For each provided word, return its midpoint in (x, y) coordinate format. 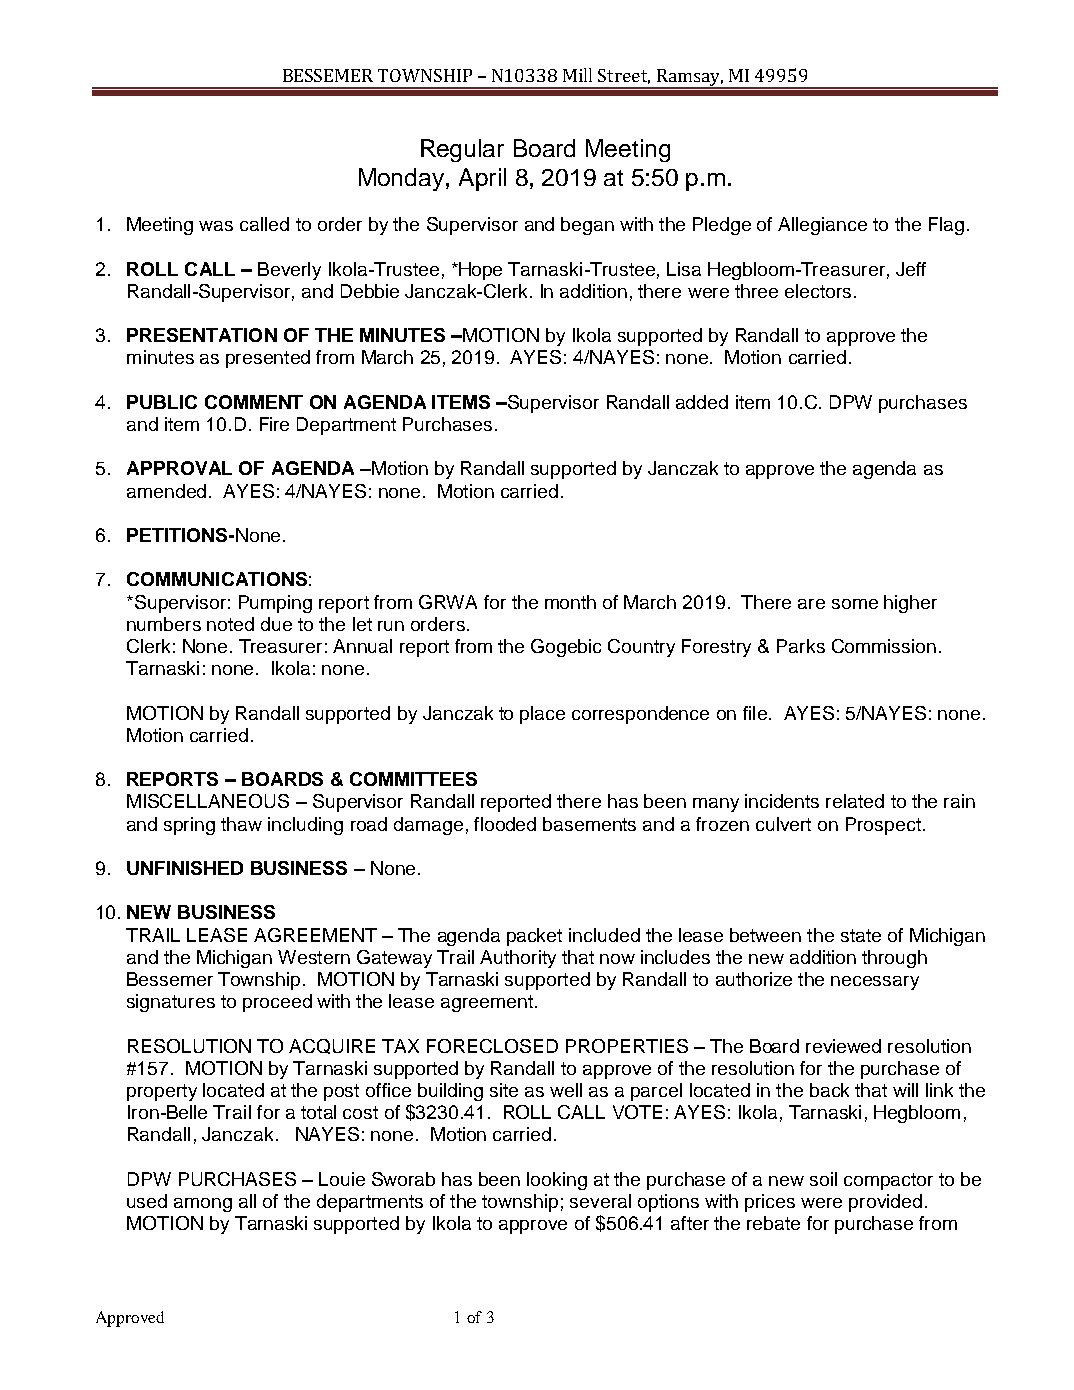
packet (534, 937)
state (861, 935)
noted (230, 624)
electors (818, 291)
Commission (884, 646)
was (216, 226)
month (570, 602)
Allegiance (822, 226)
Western (314, 957)
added (702, 402)
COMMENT (254, 402)
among (203, 1205)
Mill (577, 75)
